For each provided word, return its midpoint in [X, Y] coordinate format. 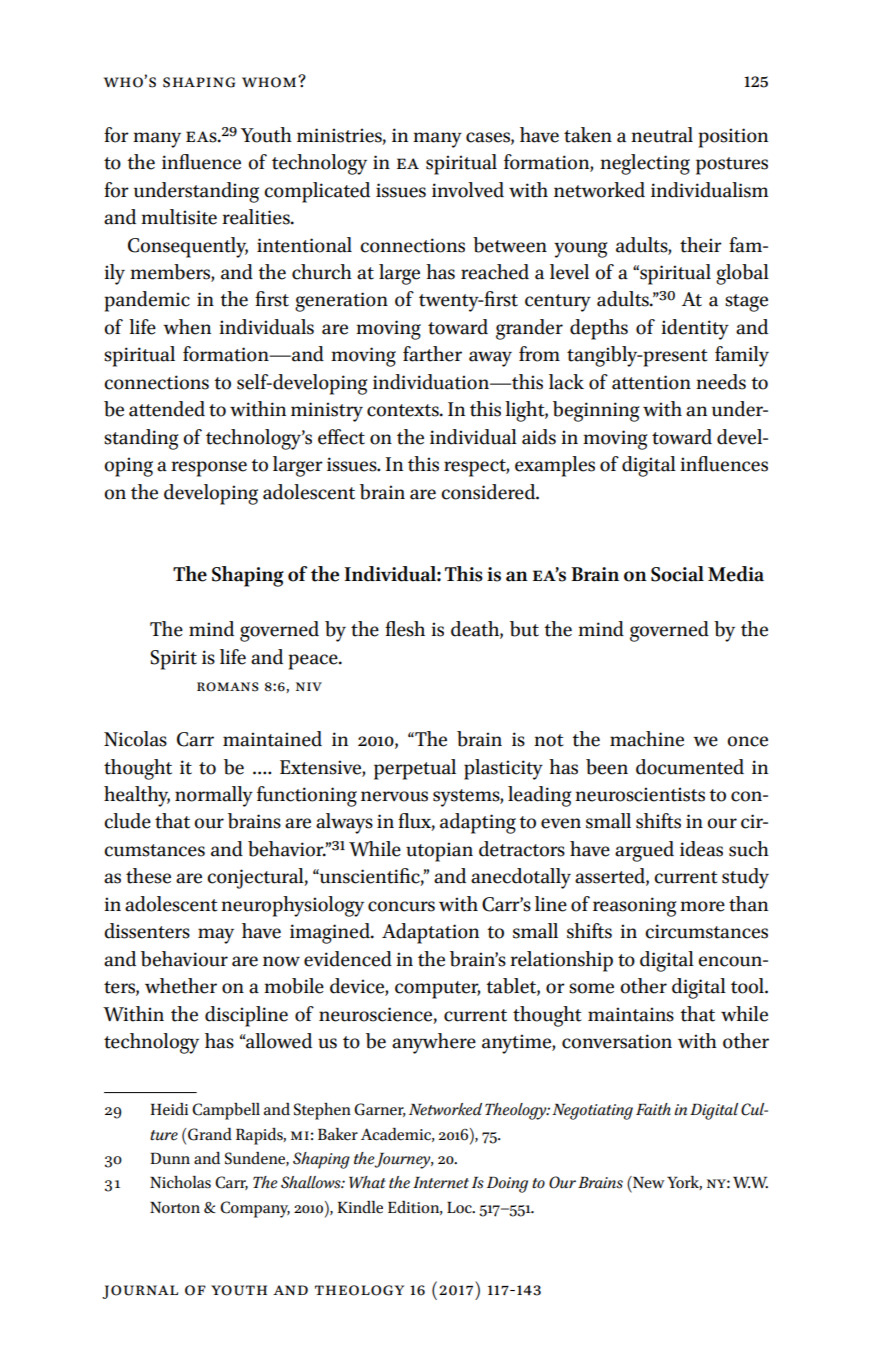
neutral [662, 135]
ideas [701, 849]
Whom [270, 82]
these [148, 876]
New [648, 1182]
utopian [439, 852]
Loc [460, 1207]
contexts [404, 410]
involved [468, 190]
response [209, 469]
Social [677, 574]
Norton [175, 1207]
